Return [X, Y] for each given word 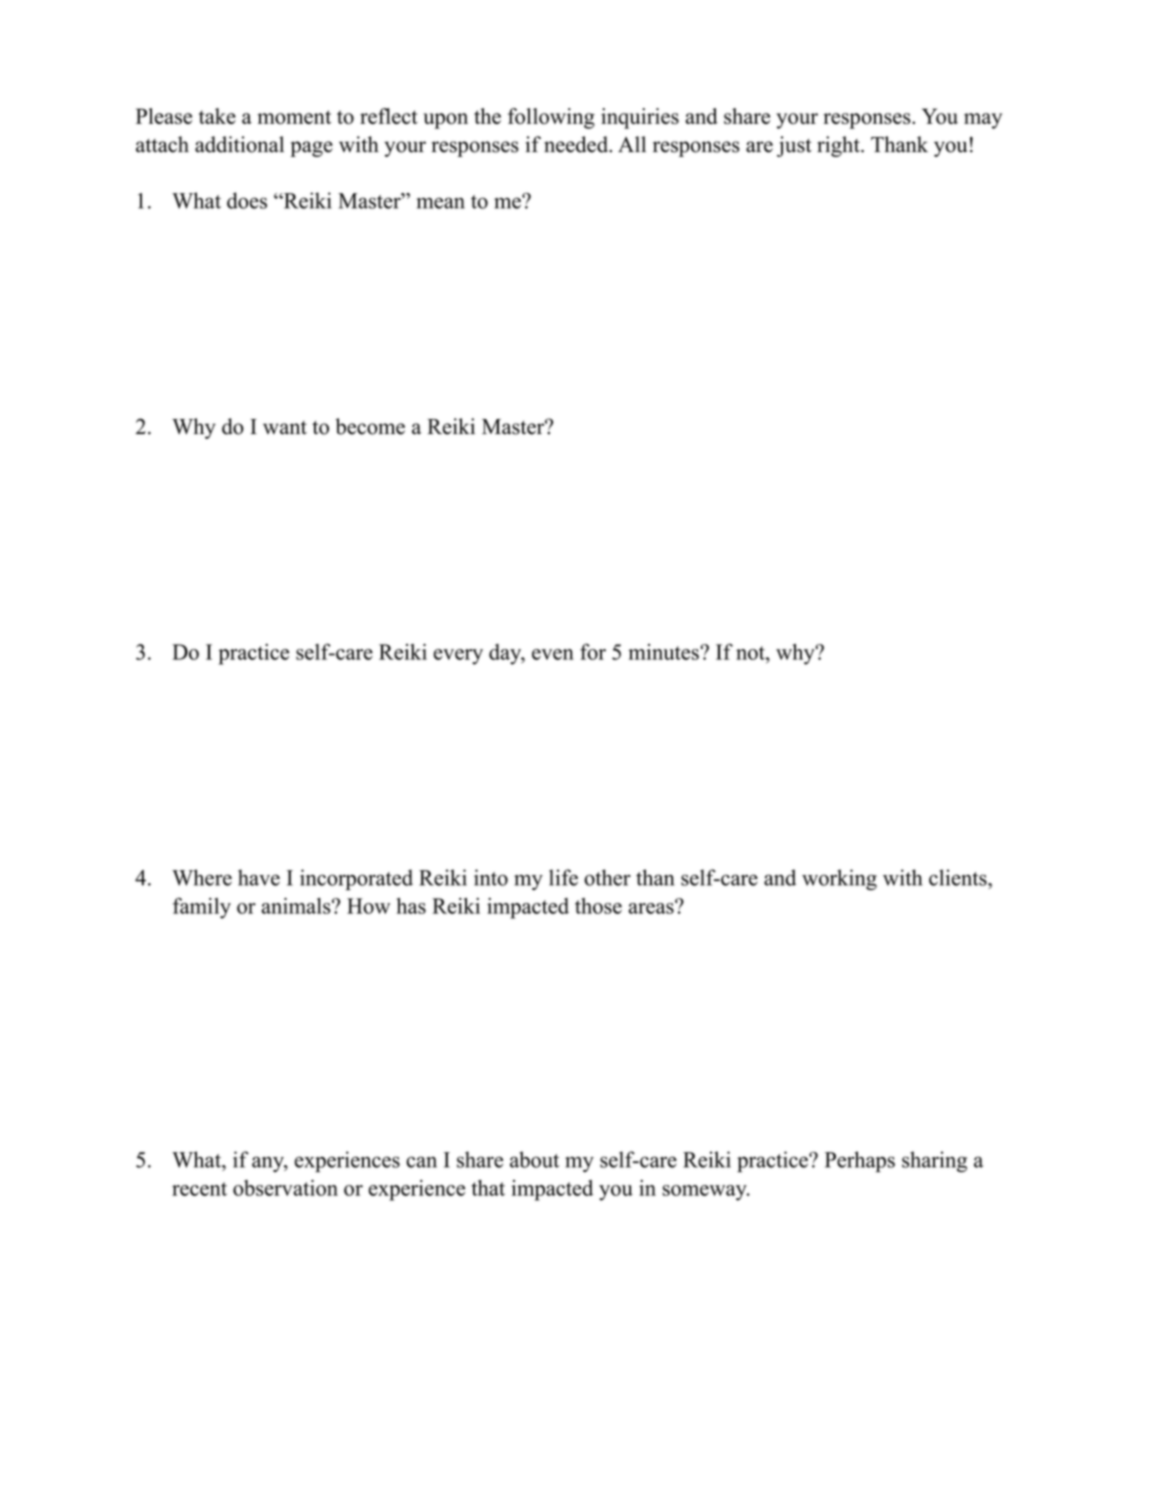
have [259, 877]
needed [577, 144]
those [598, 906]
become [370, 426]
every [458, 657]
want [285, 428]
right [839, 146]
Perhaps [860, 1161]
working [839, 879]
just [794, 146]
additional [239, 144]
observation [285, 1188]
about [534, 1159]
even [553, 654]
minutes [664, 652]
